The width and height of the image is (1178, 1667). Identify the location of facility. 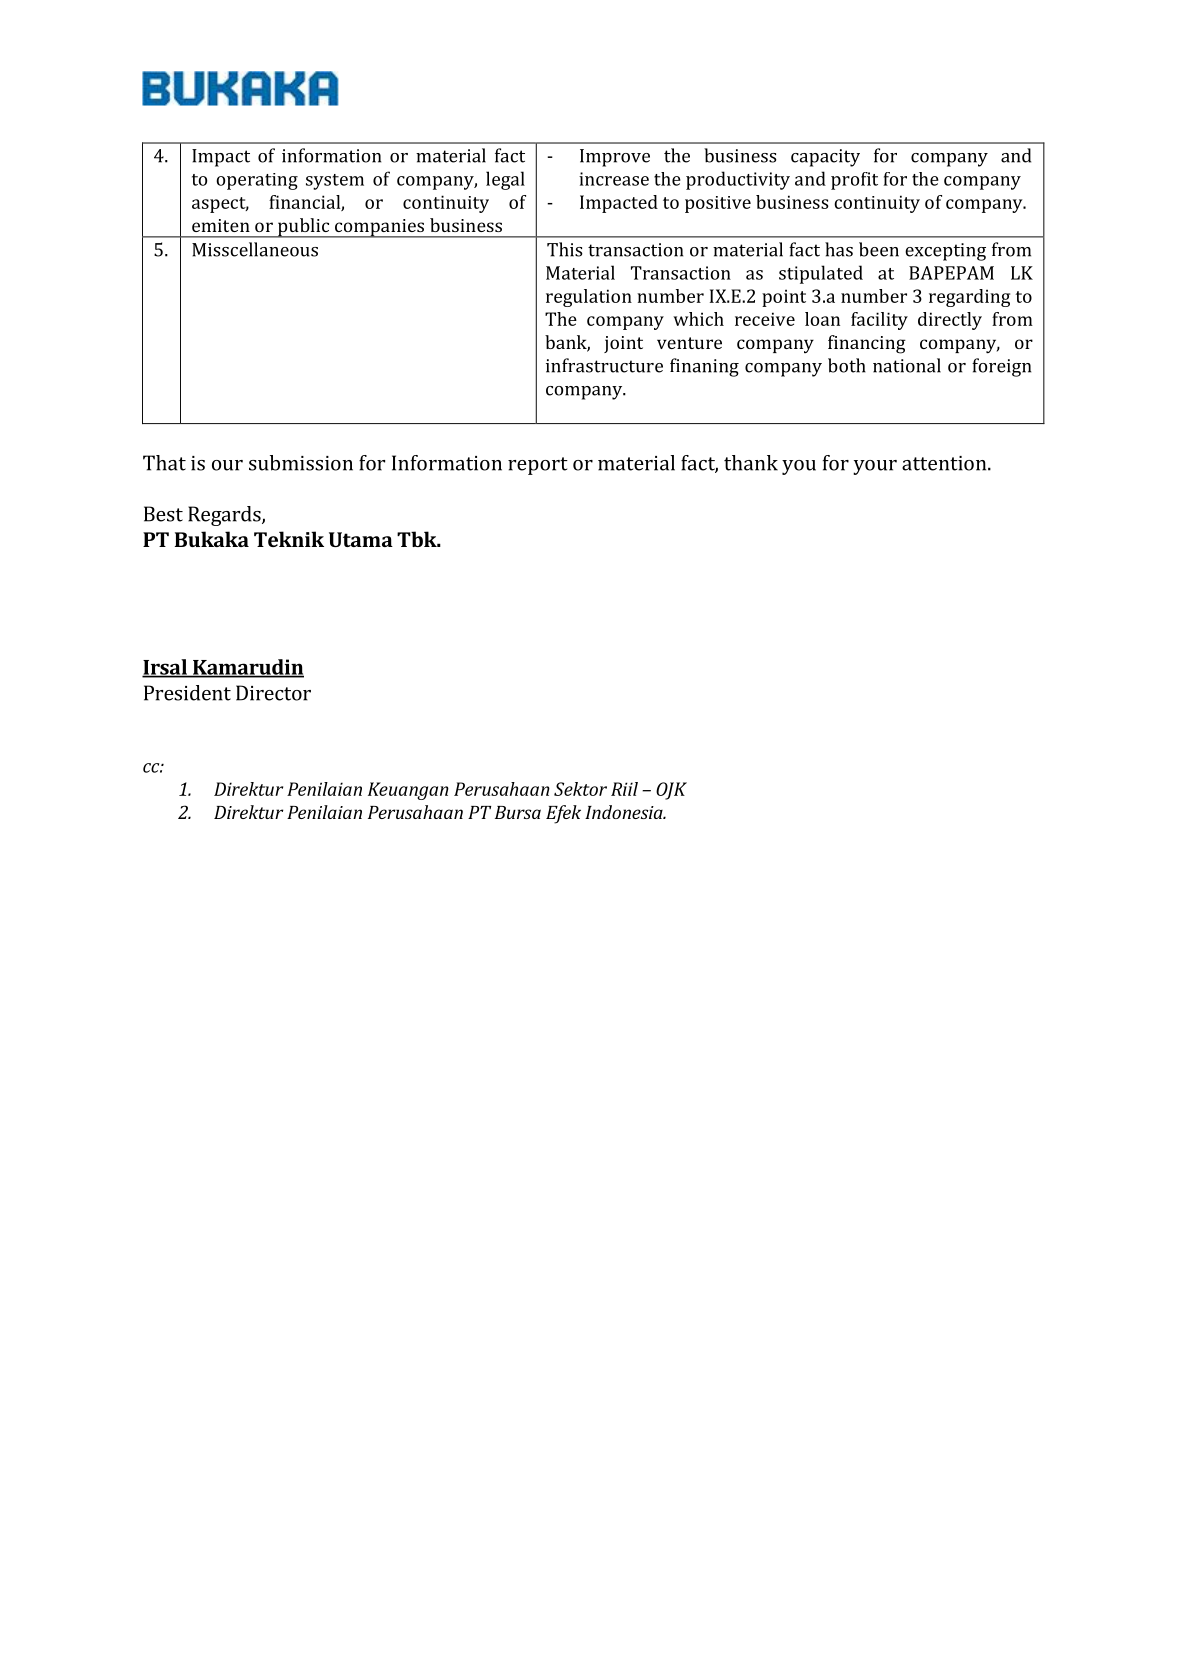
(879, 321).
